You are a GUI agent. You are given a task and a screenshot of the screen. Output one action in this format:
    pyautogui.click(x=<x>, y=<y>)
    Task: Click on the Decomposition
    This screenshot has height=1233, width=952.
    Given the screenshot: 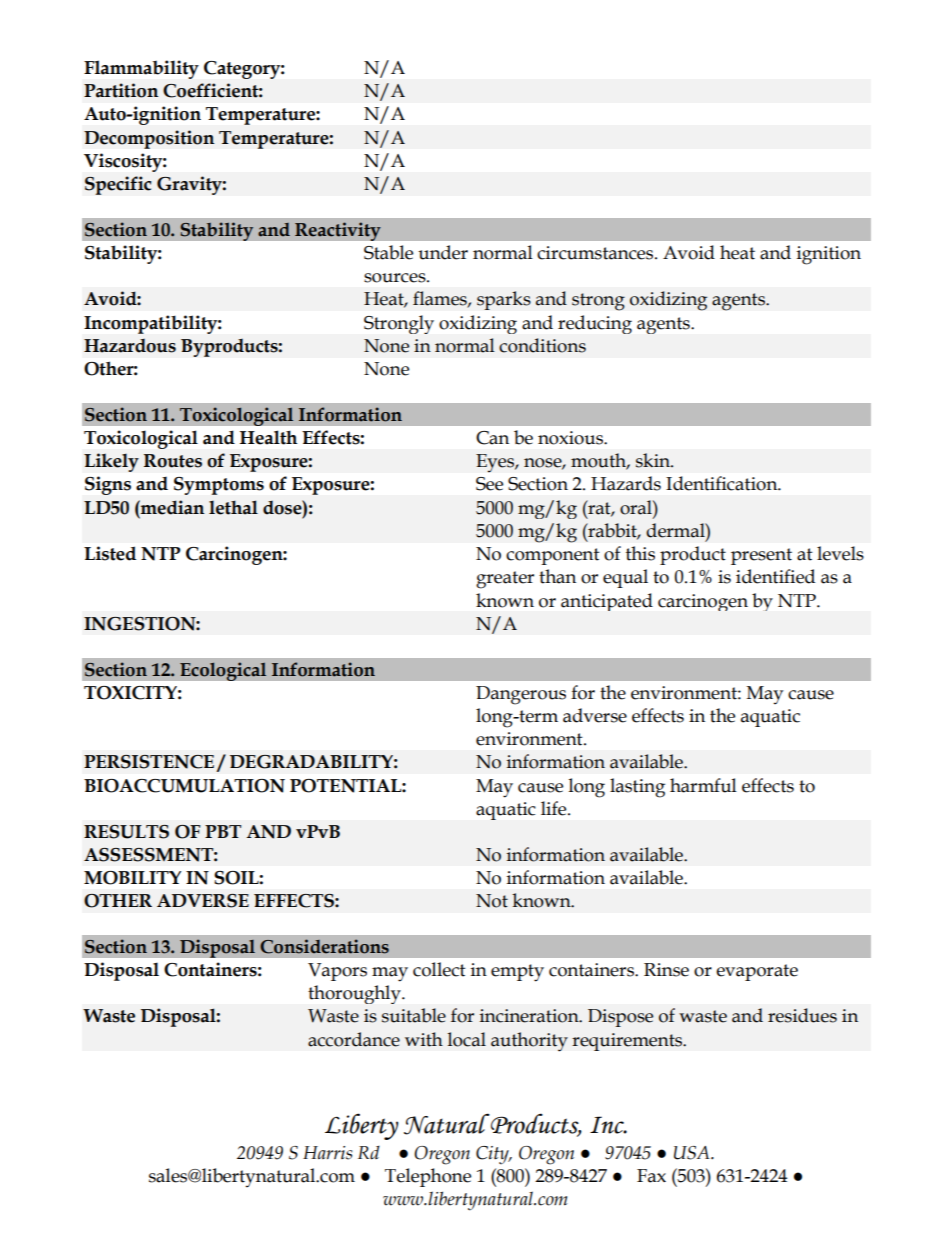 What is the action you would take?
    pyautogui.click(x=149, y=139)
